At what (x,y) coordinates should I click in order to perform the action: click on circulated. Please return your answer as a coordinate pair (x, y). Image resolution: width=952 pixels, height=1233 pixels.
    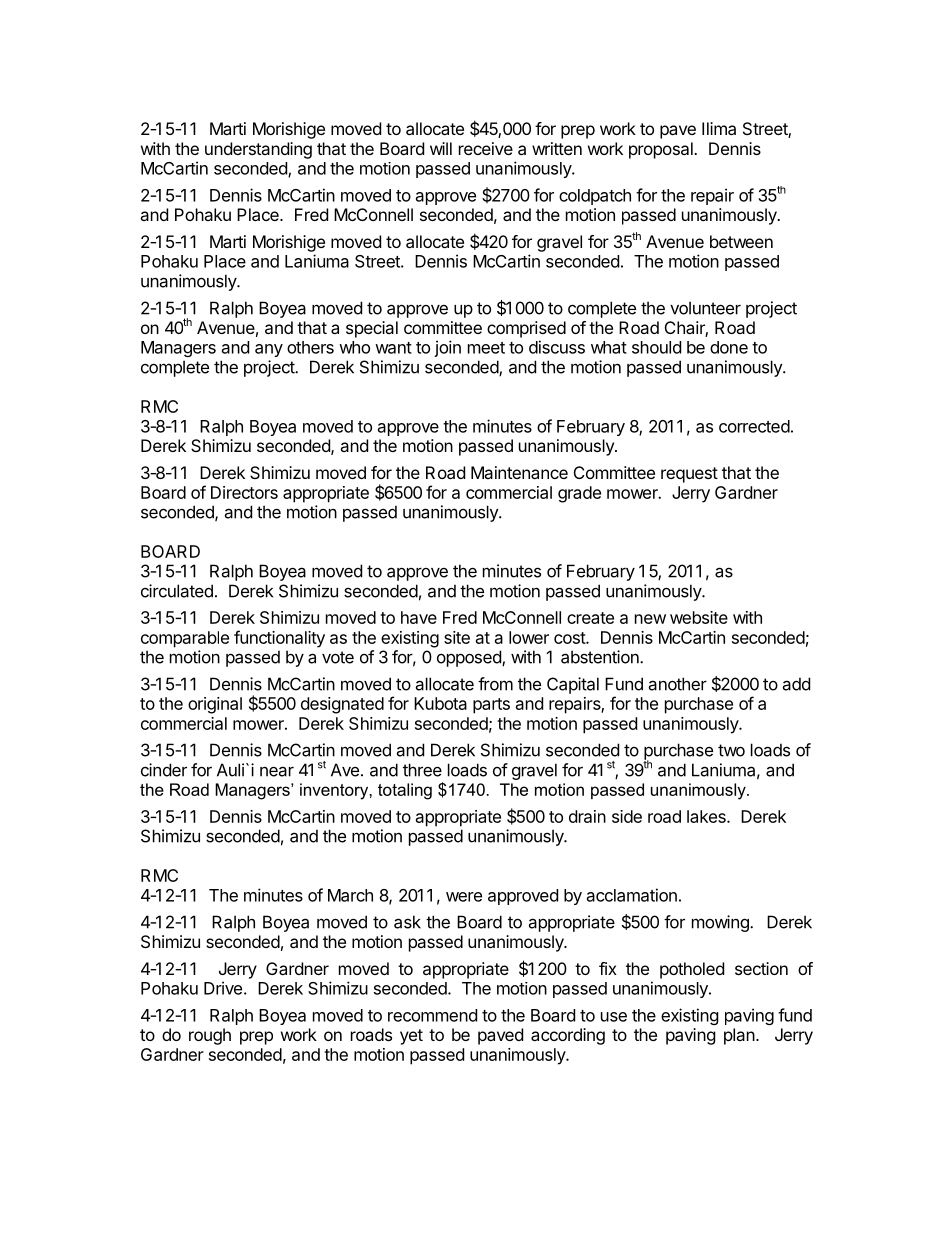
    Looking at the image, I should click on (177, 591).
